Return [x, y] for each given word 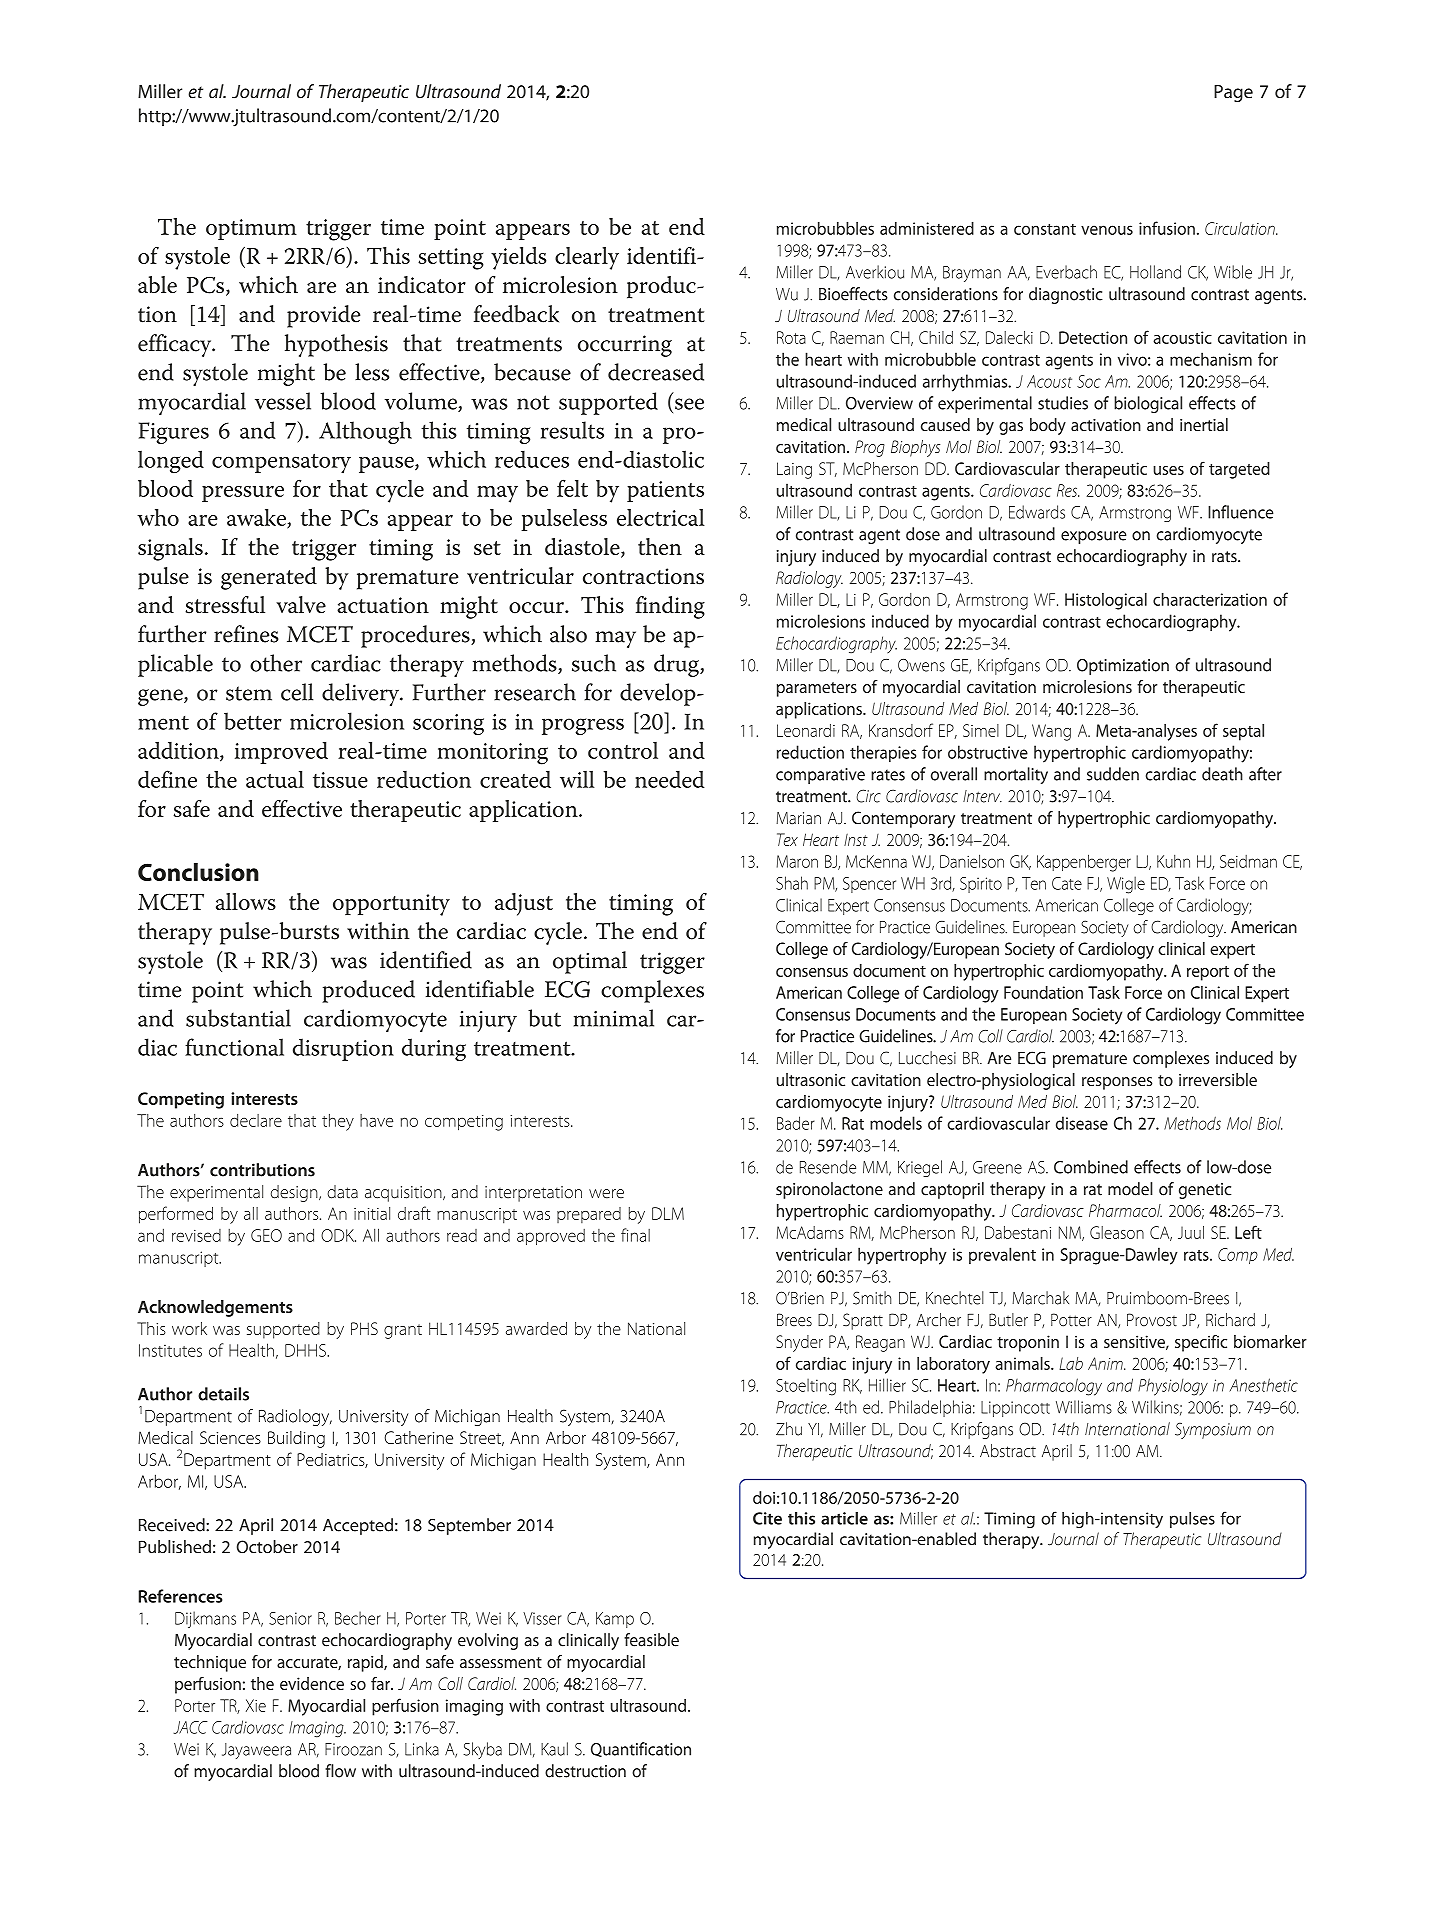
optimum [251, 229]
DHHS [306, 1350]
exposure [1094, 537]
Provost [1152, 1320]
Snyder [799, 1343]
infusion [1167, 228]
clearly [587, 258]
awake [257, 519]
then [660, 546]
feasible [651, 1640]
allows [246, 901]
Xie [256, 1705]
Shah [792, 883]
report [1208, 973]
